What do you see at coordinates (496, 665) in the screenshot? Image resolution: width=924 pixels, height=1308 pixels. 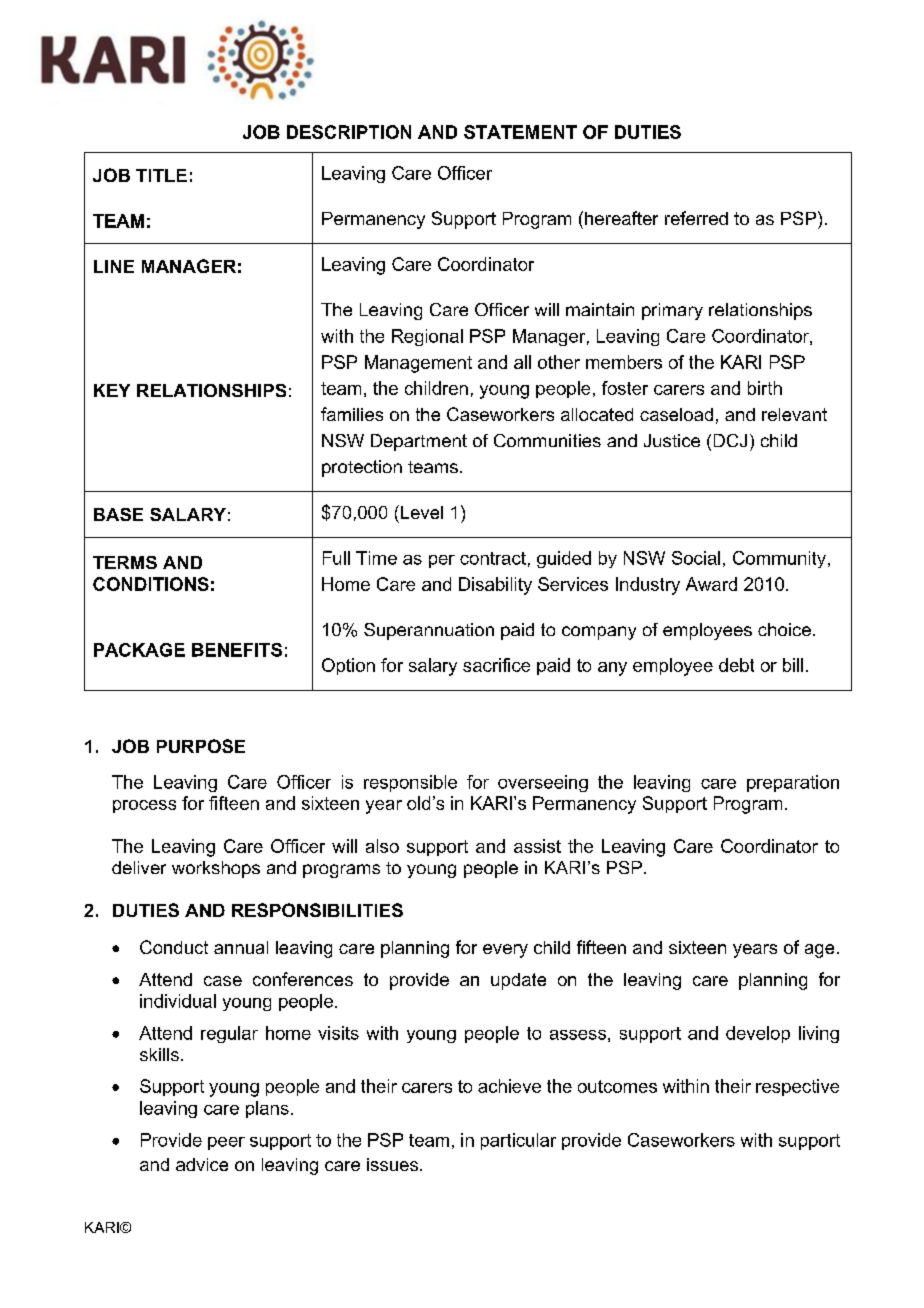 I see `sacrifice` at bounding box center [496, 665].
